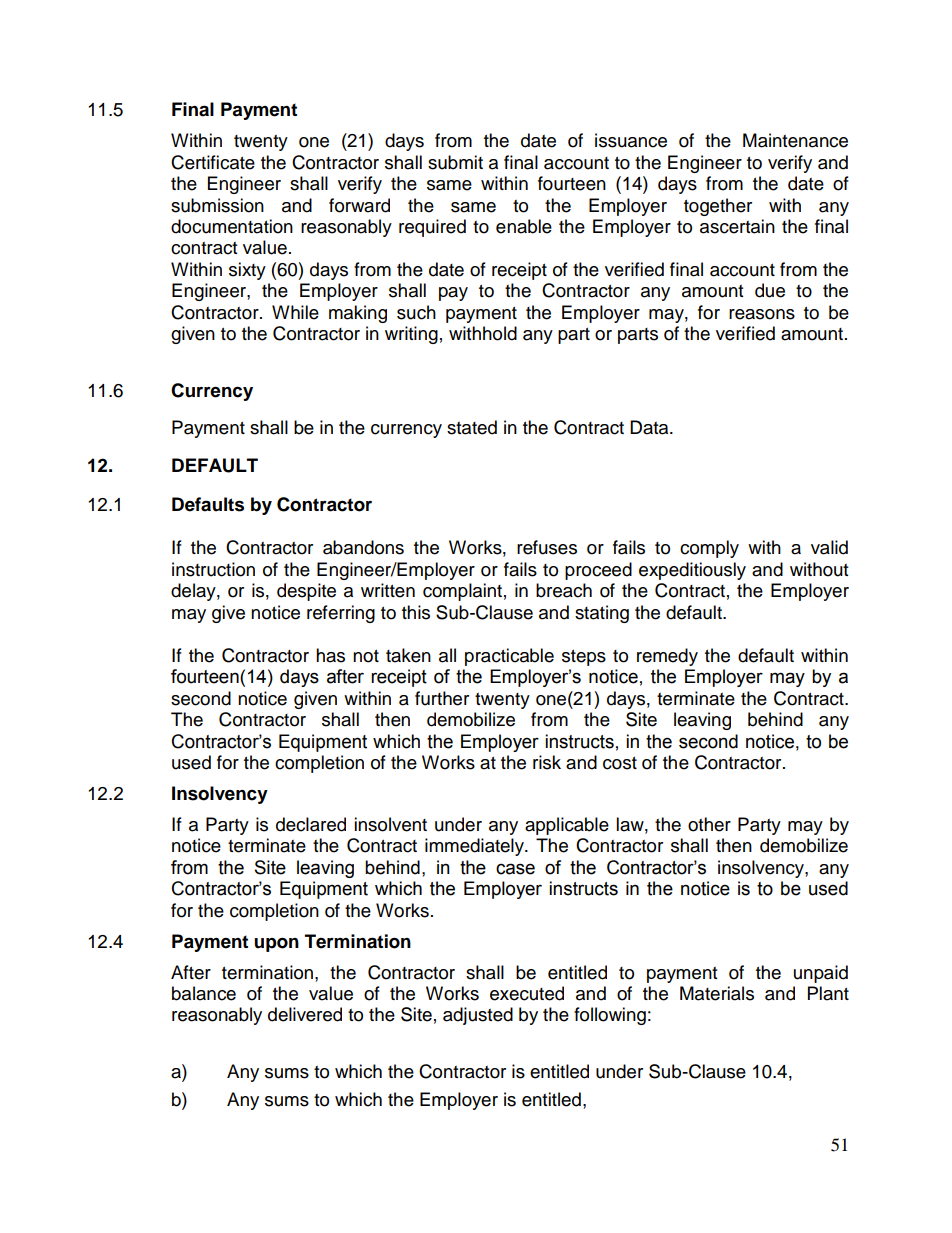  What do you see at coordinates (527, 993) in the screenshot?
I see `executed` at bounding box center [527, 993].
